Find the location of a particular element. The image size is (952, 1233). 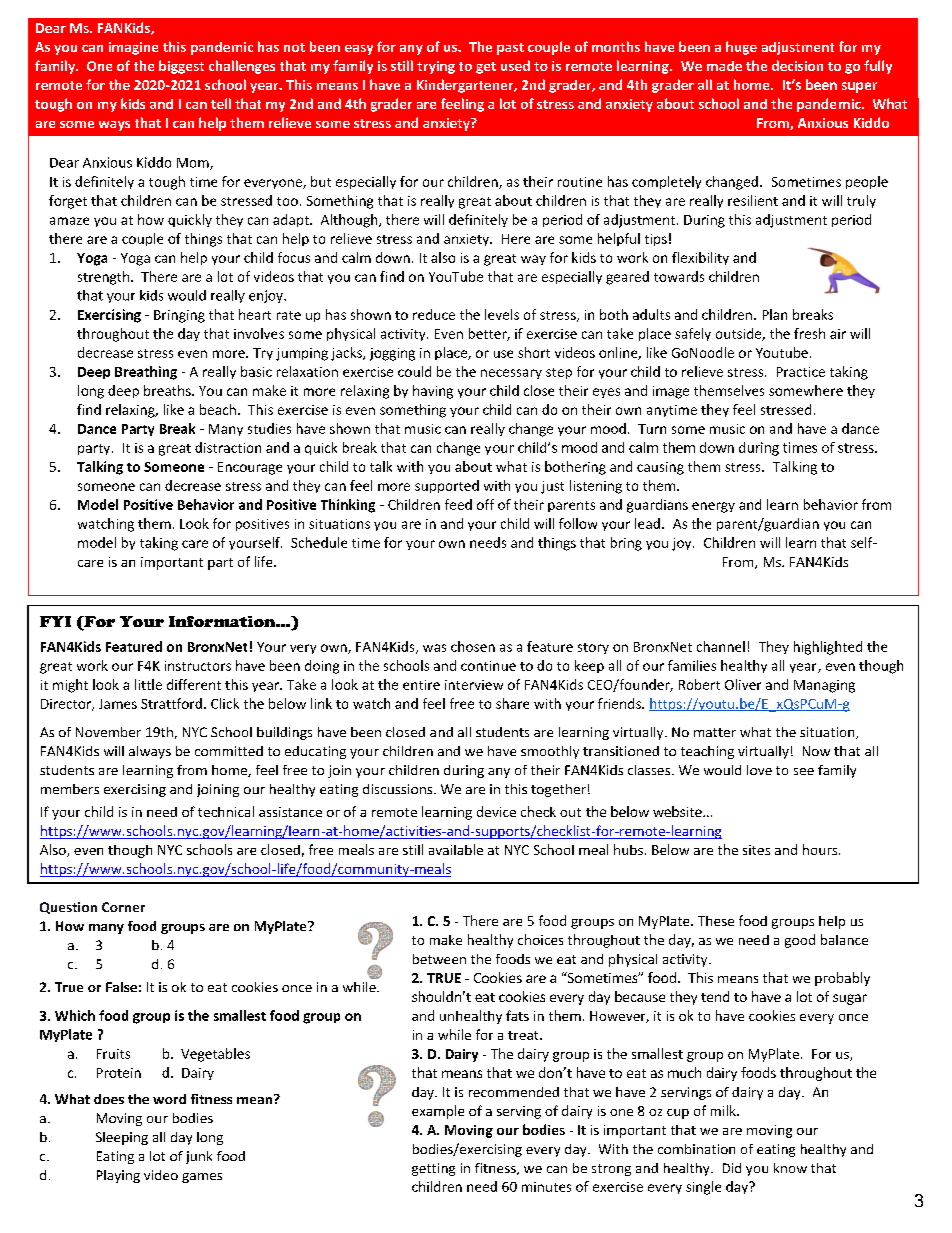

highlighted is located at coordinates (828, 648).
